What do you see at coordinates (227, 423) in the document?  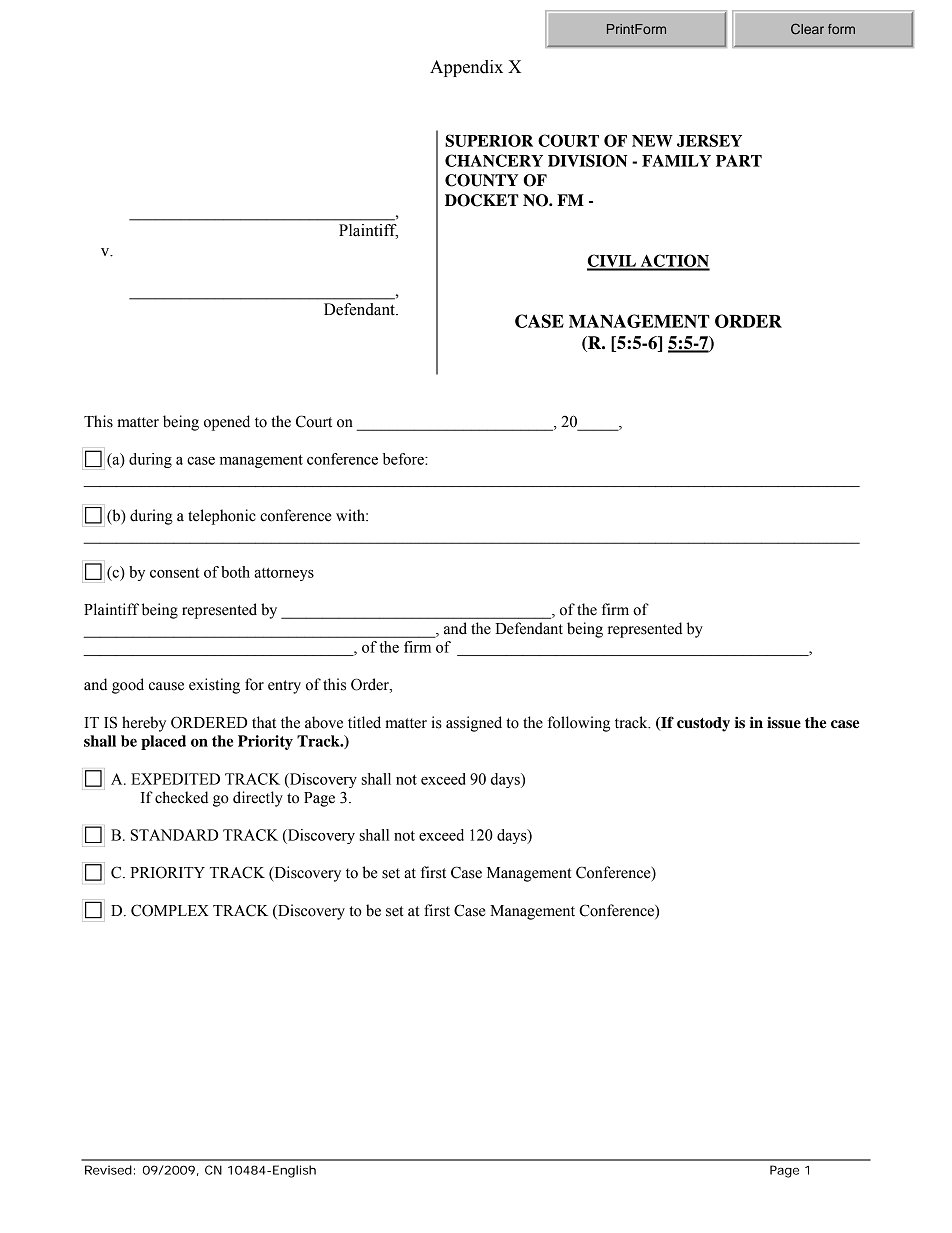 I see `opened` at bounding box center [227, 423].
